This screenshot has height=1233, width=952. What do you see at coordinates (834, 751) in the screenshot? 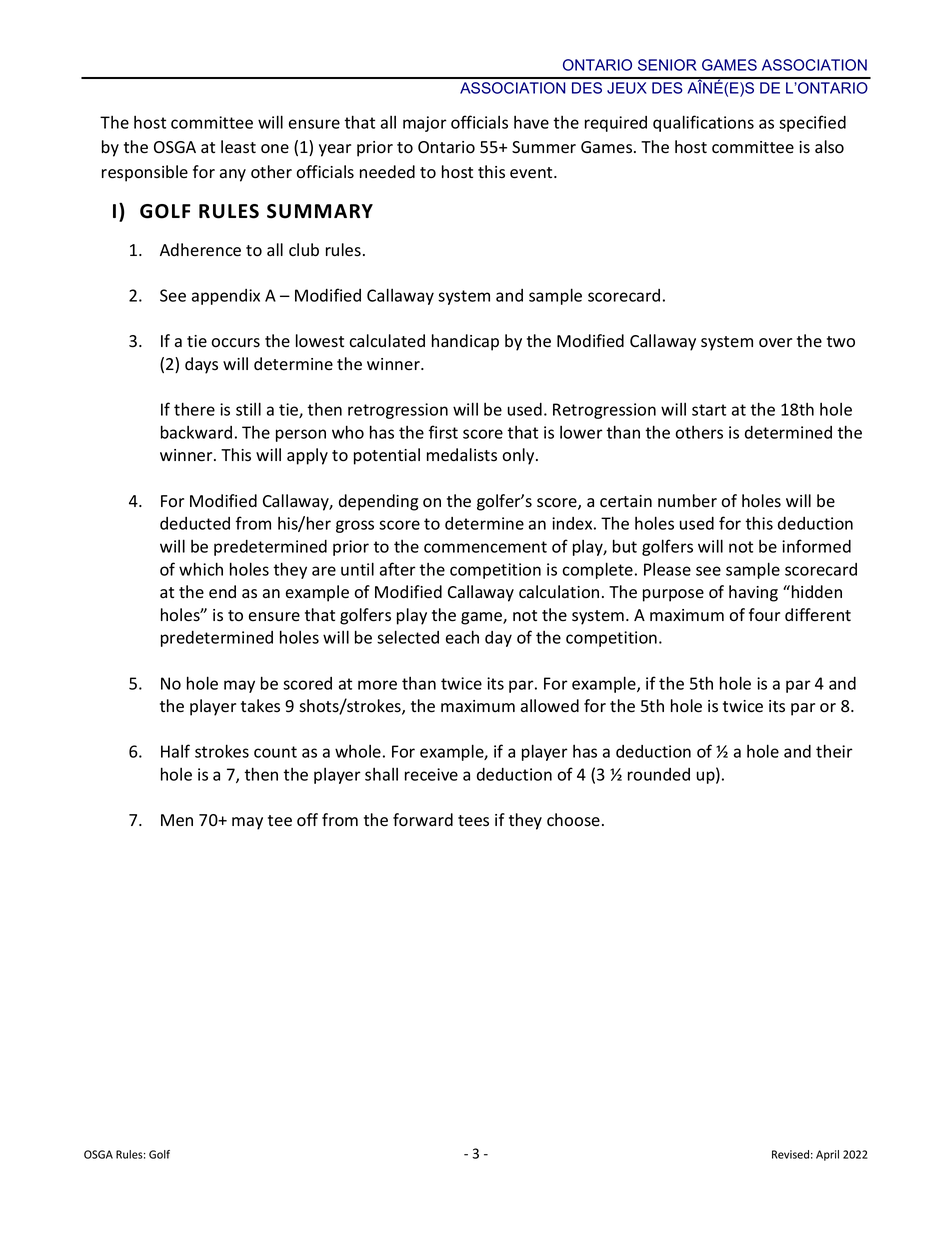
I see `their` at bounding box center [834, 751].
